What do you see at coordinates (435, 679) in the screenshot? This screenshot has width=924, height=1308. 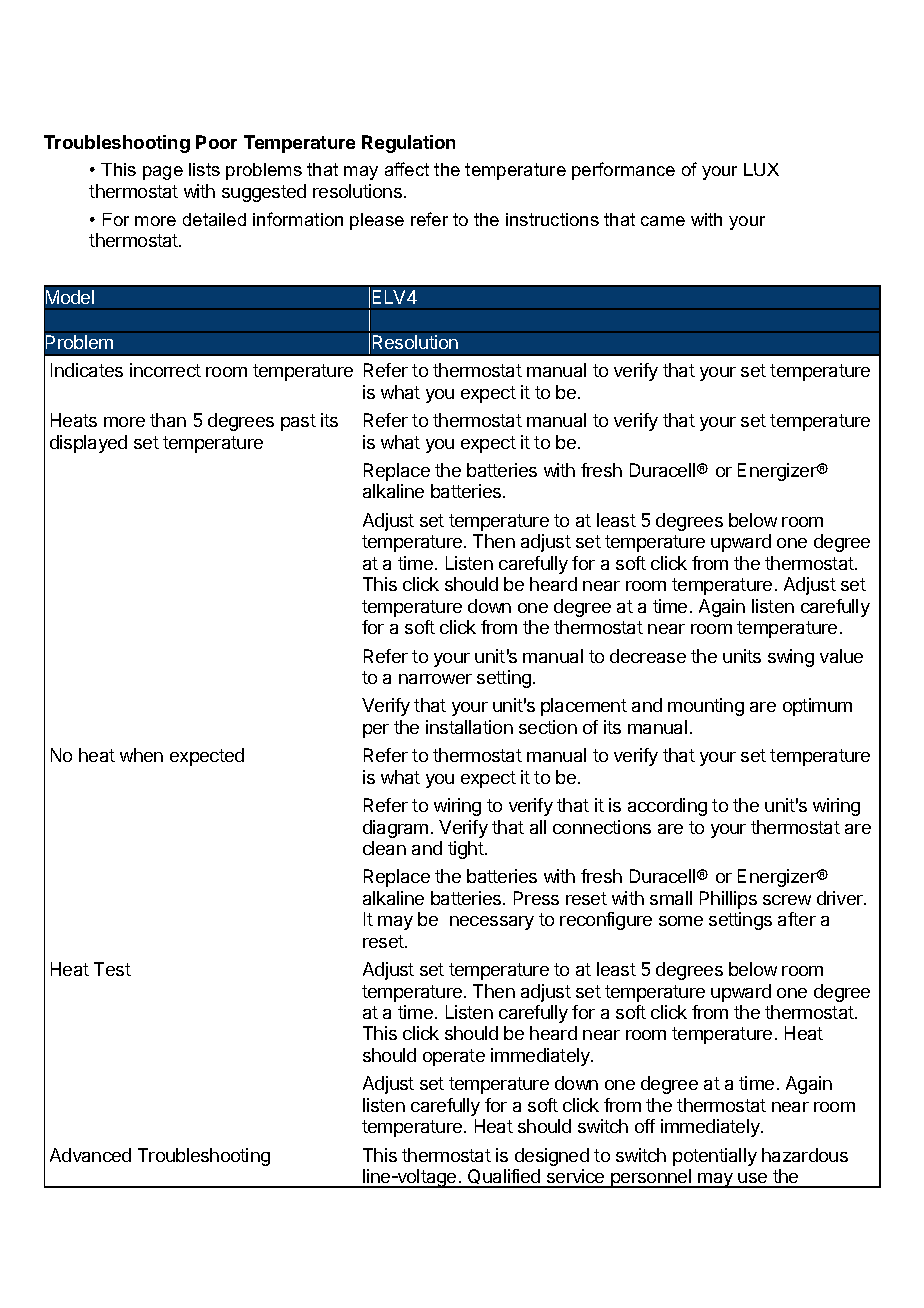 I see `narrower` at bounding box center [435, 679].
